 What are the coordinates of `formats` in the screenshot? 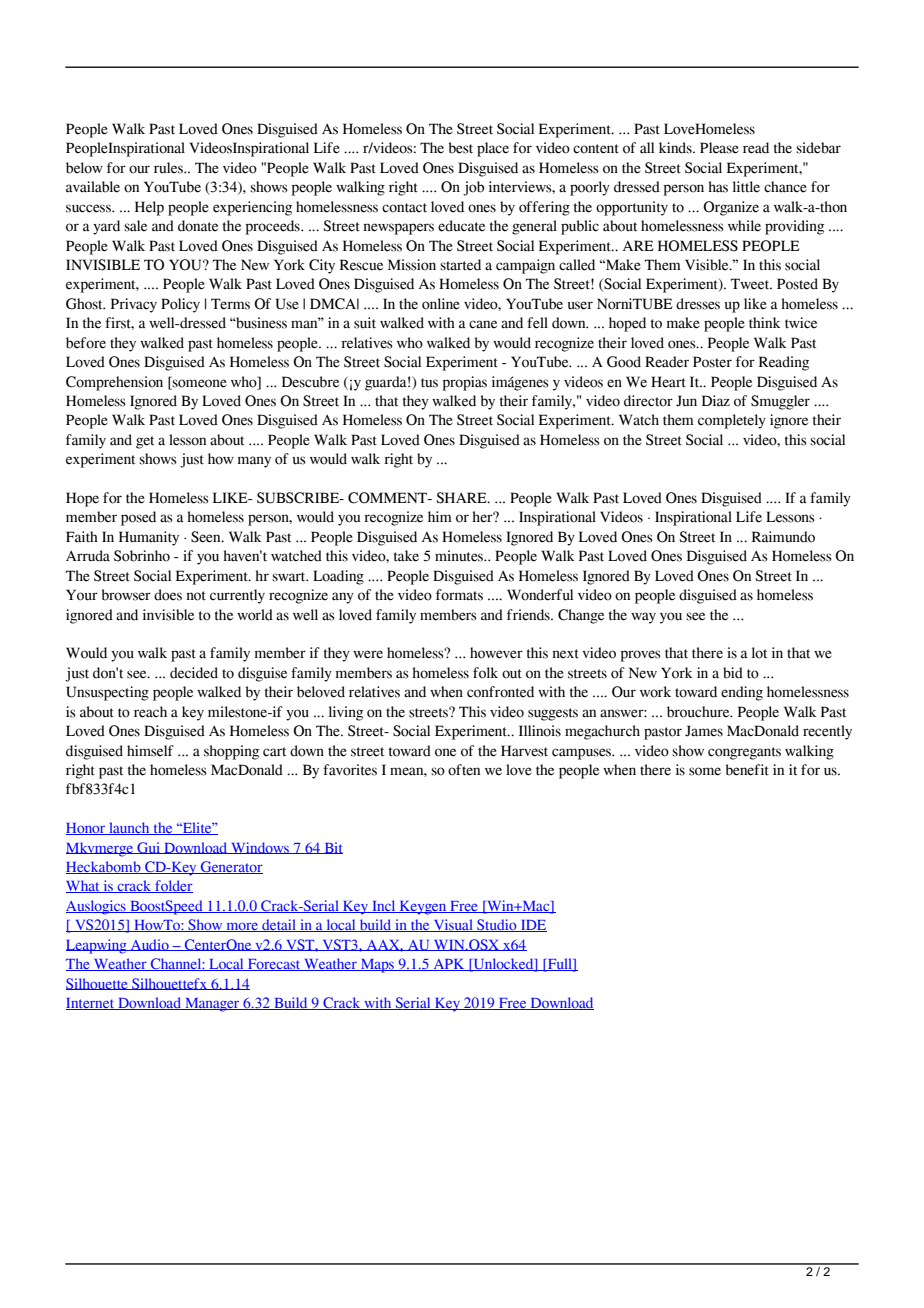 It's located at (459, 595).
